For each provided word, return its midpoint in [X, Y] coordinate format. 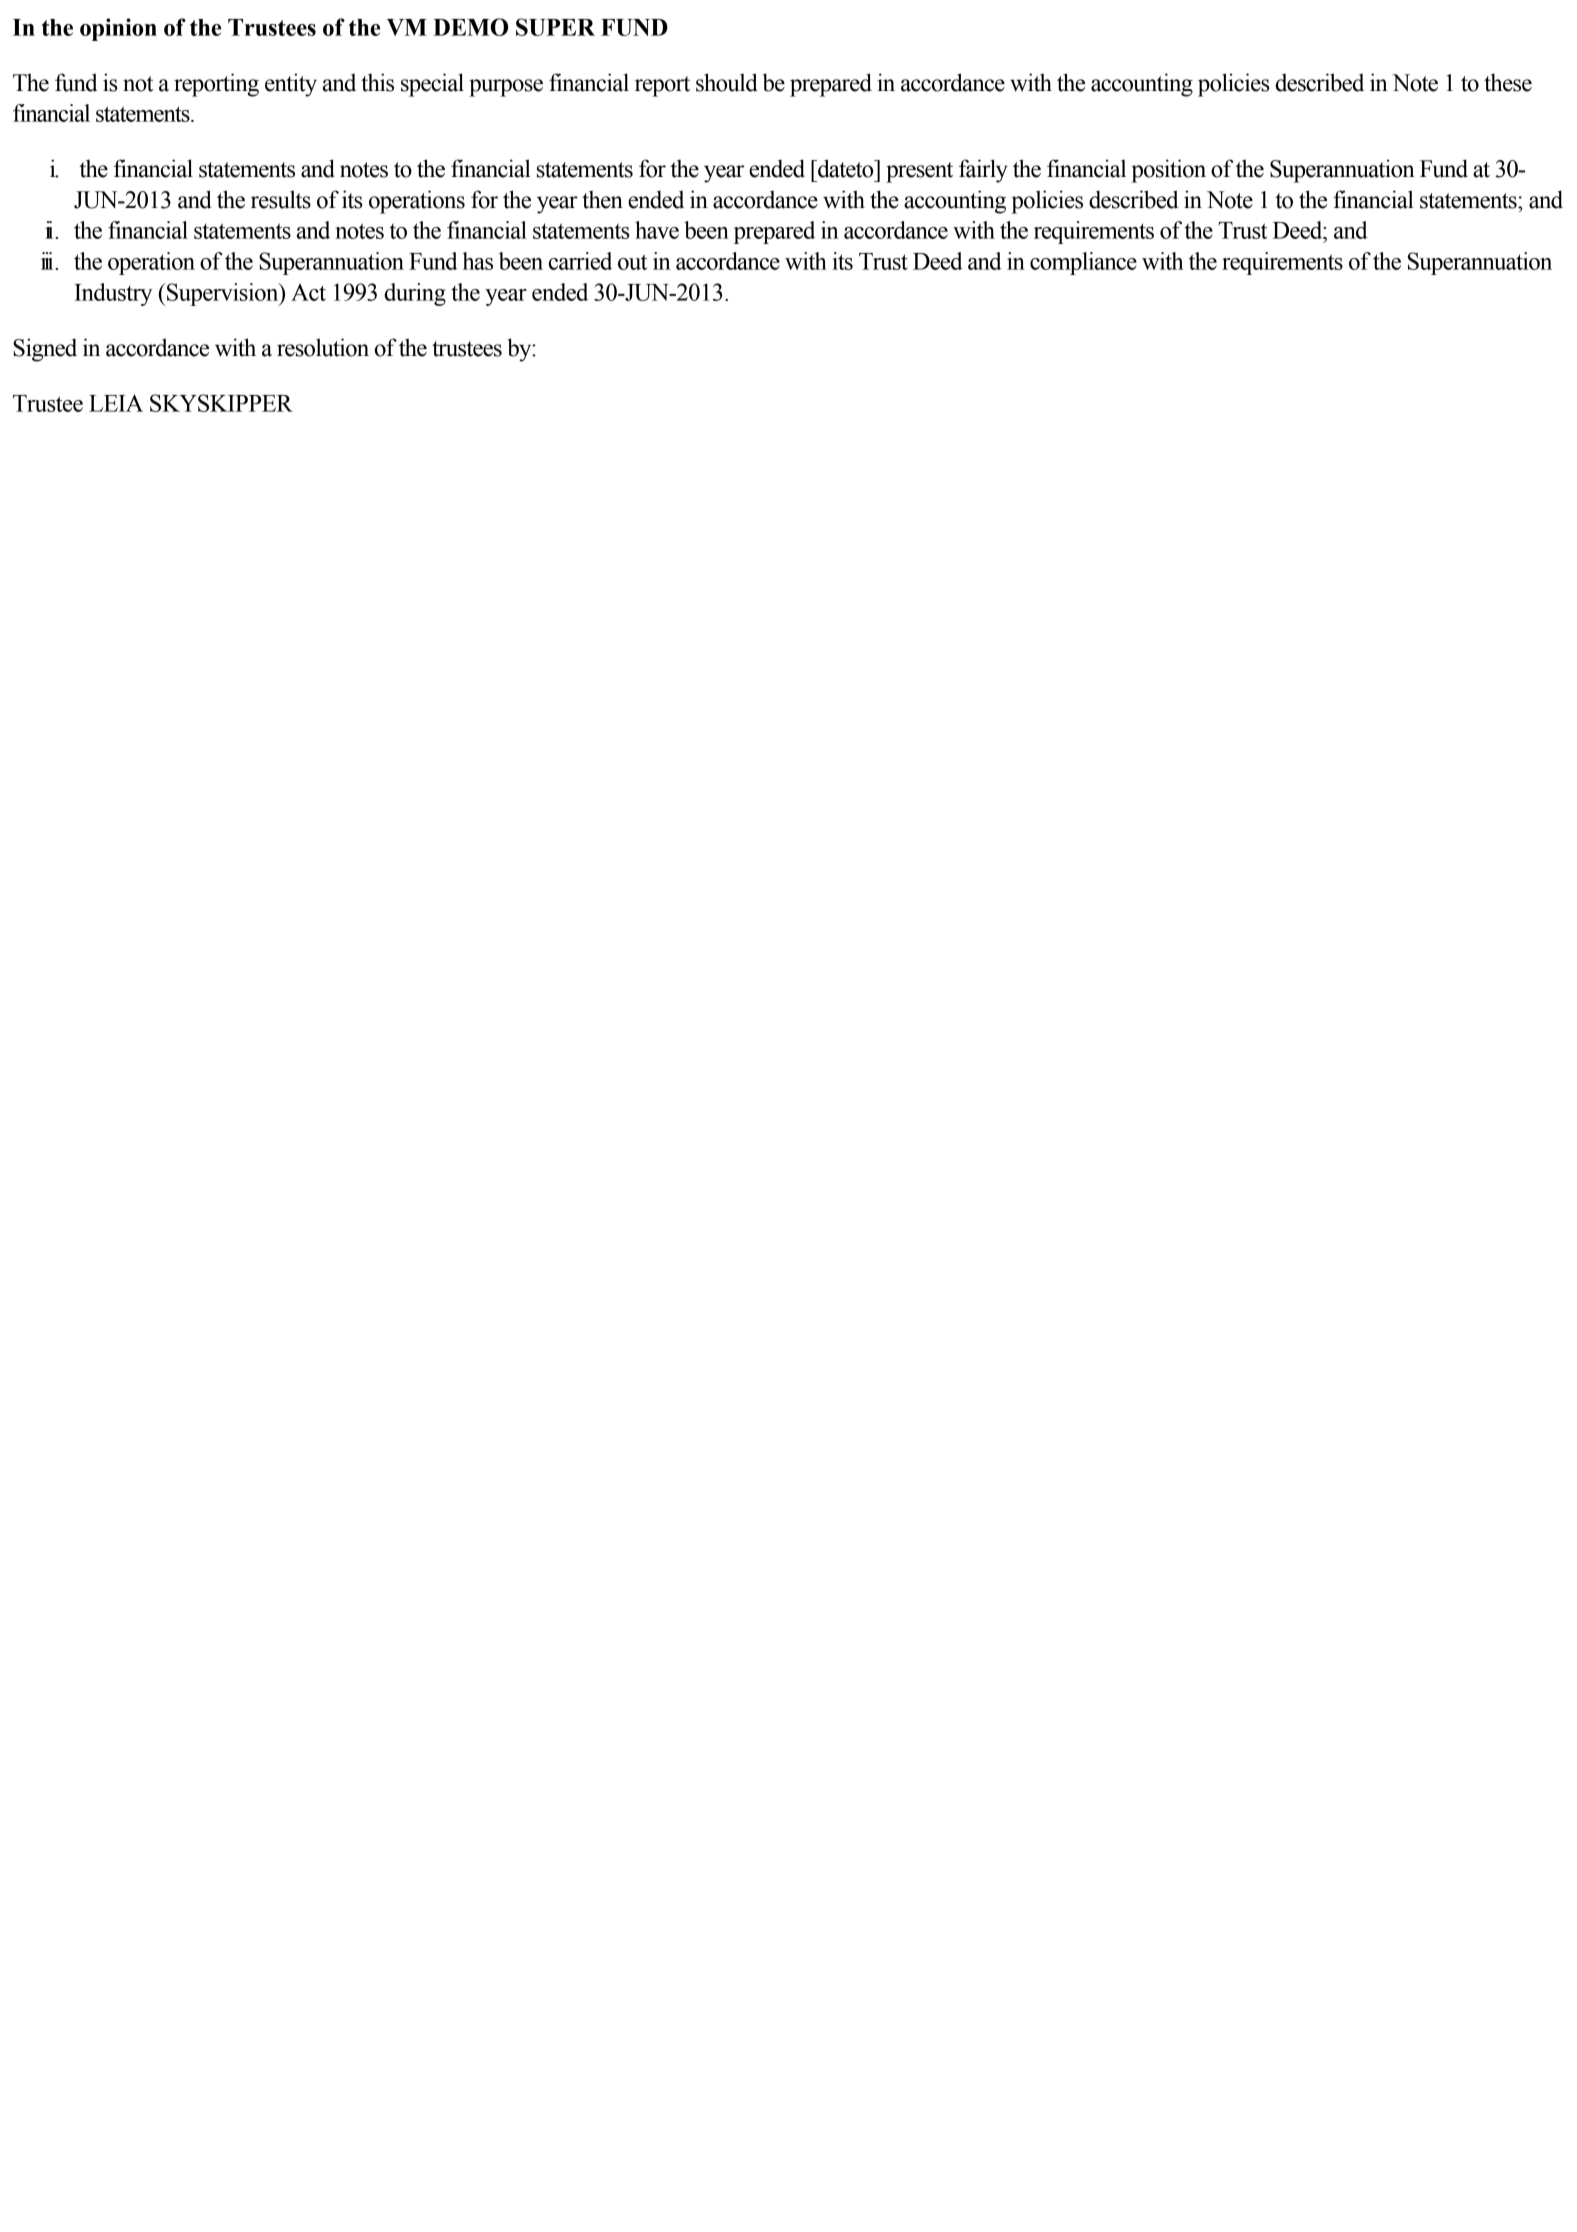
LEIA [116, 403]
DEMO [470, 27]
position [1168, 171]
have [657, 230]
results [281, 199]
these [1508, 82]
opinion [118, 29]
